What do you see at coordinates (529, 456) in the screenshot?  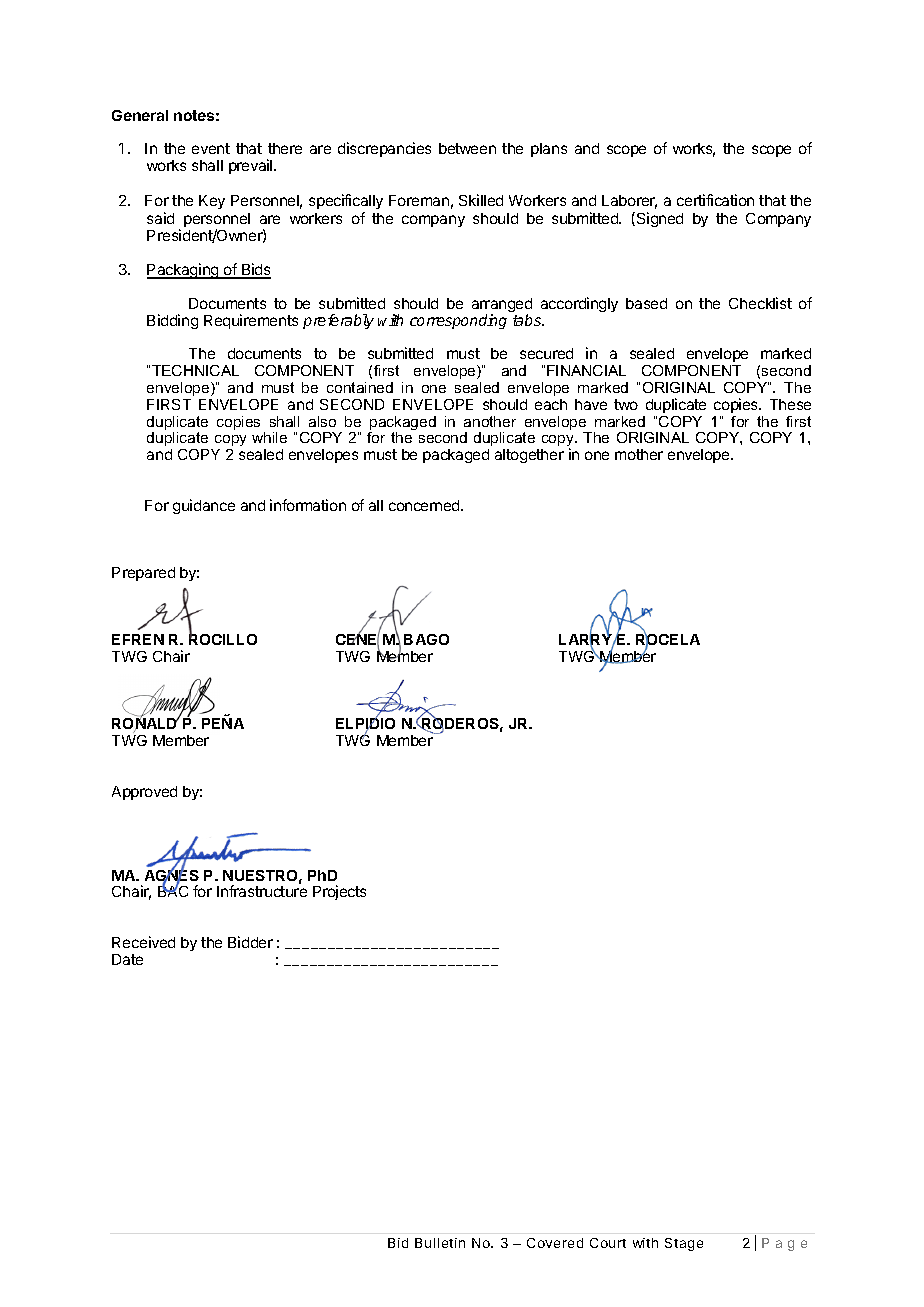 I see `altogether` at bounding box center [529, 456].
